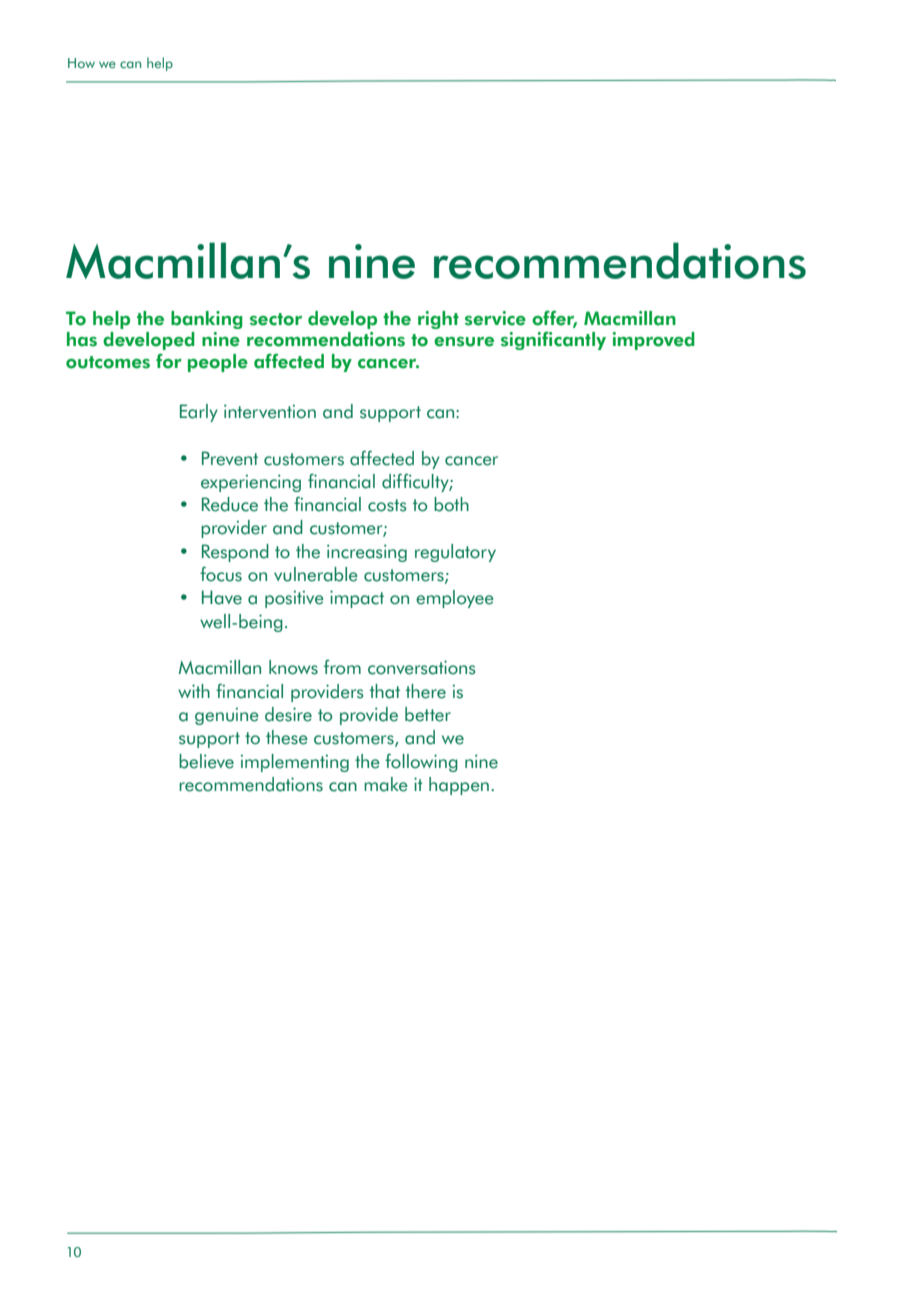 The width and height of the document is (924, 1308). I want to click on believe, so click(206, 761).
